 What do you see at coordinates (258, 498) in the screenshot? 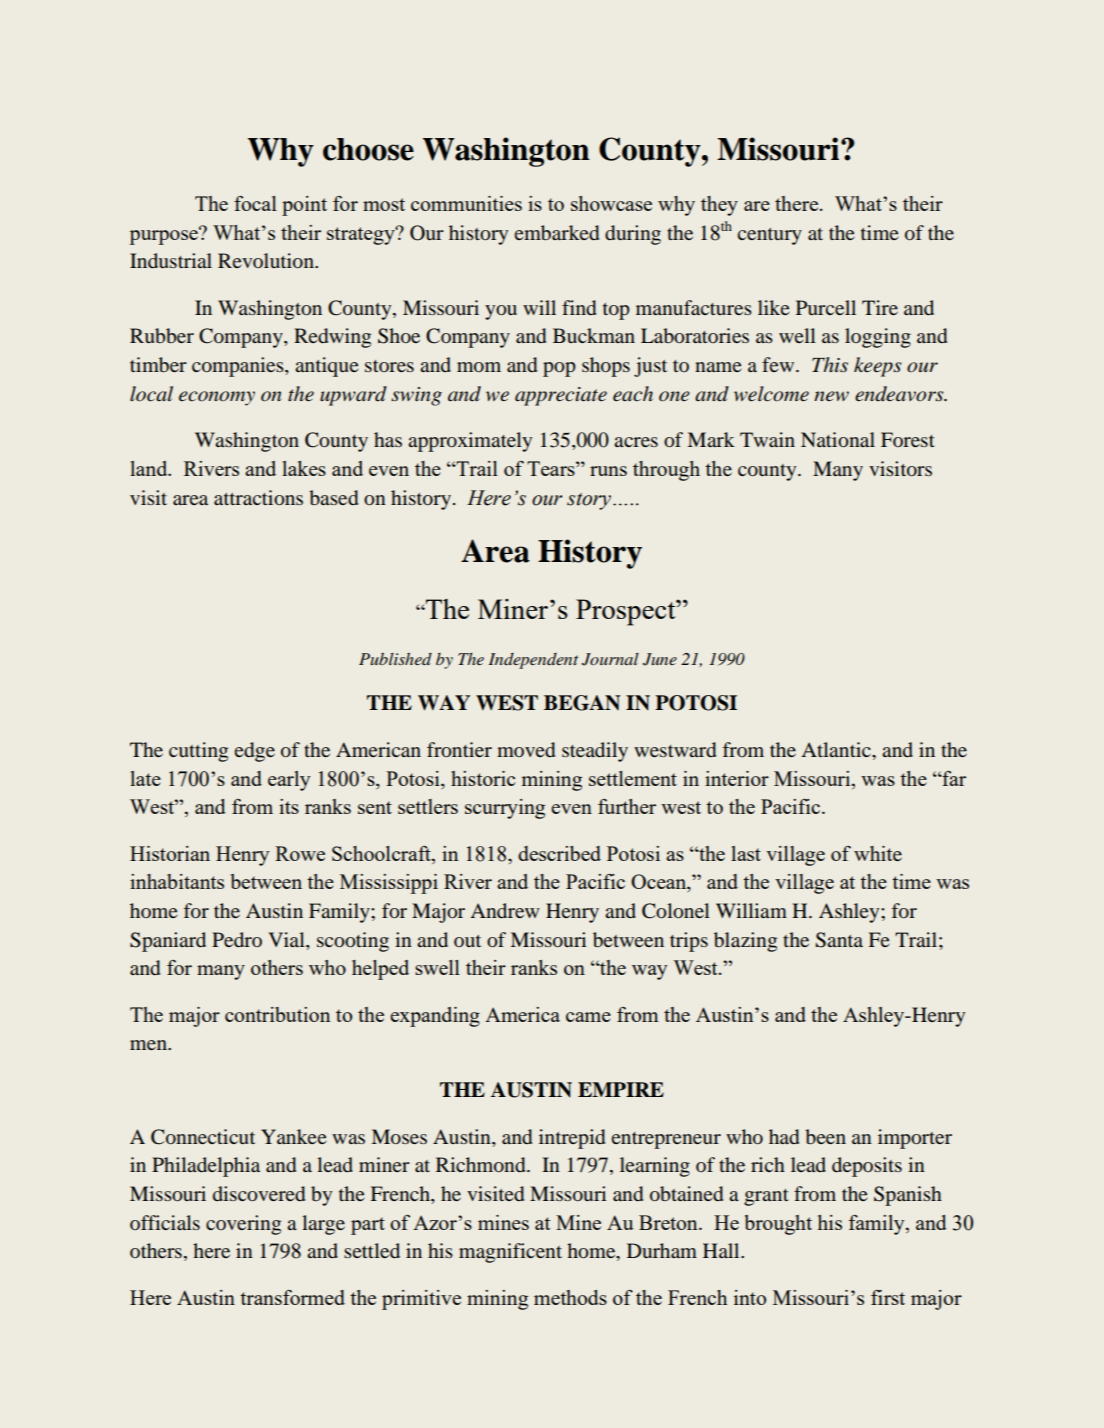
I see `attractions` at bounding box center [258, 498].
